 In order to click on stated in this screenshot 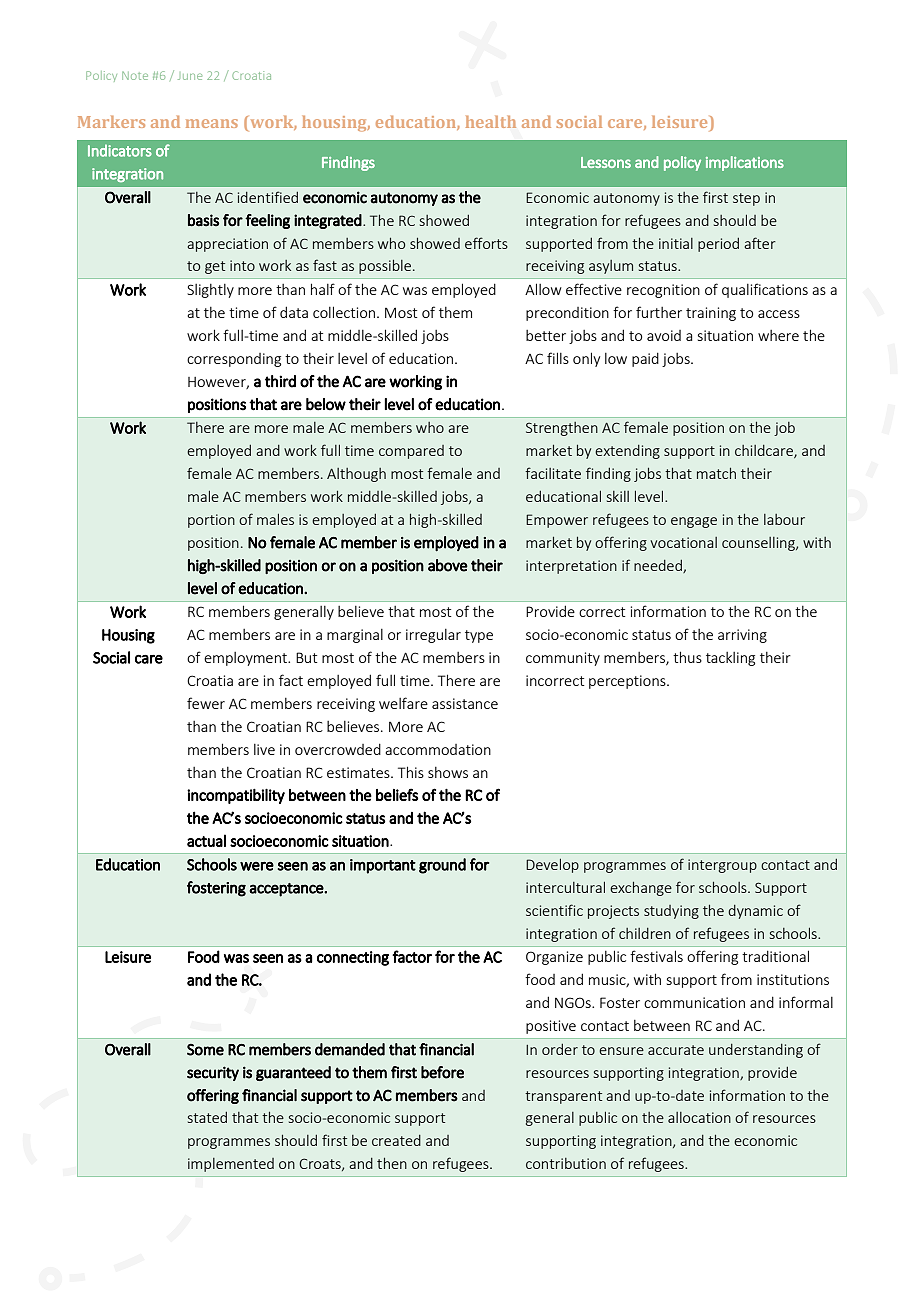, I will do `click(207, 1117)`.
